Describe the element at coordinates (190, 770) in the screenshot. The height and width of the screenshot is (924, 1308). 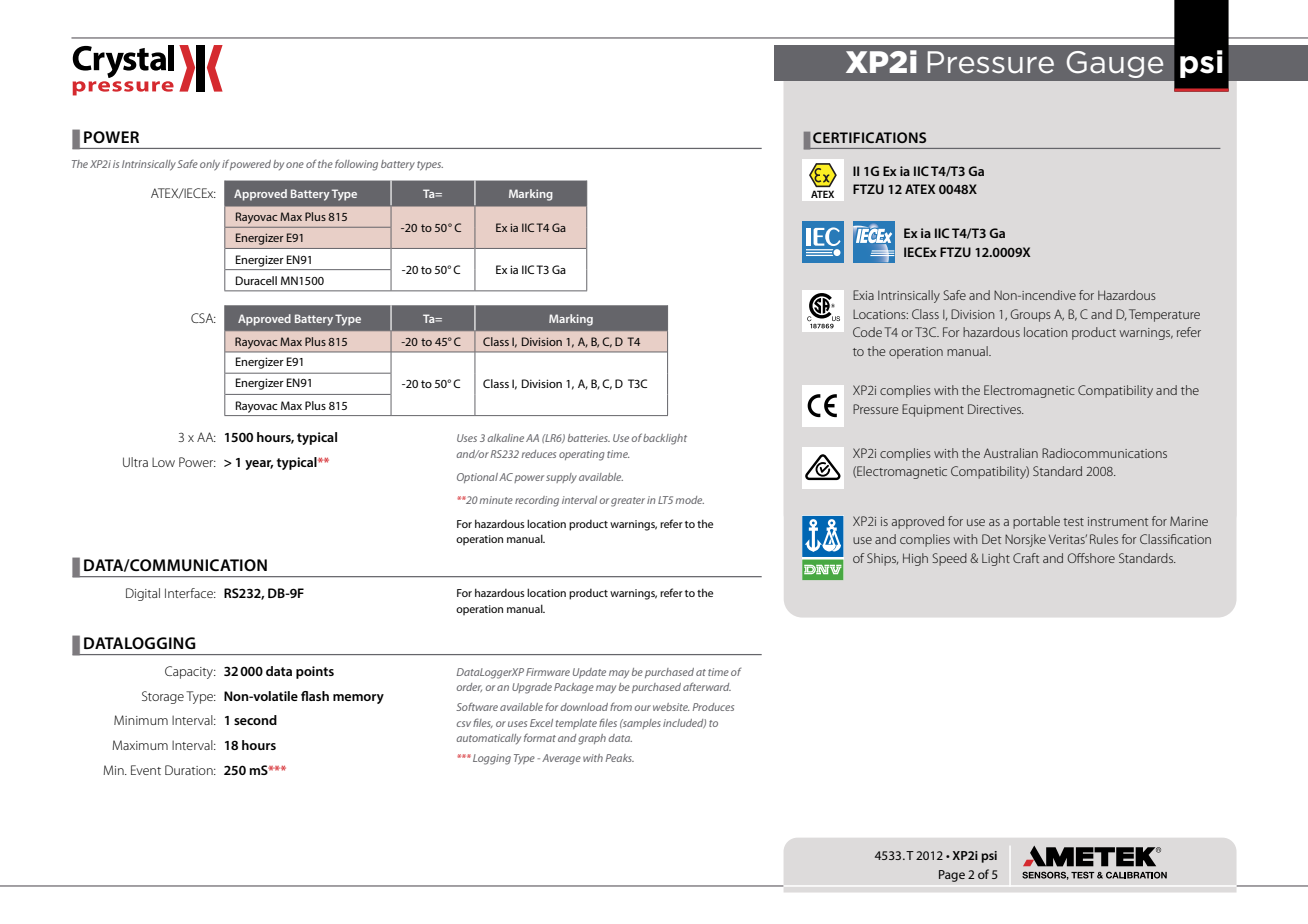
I see `Duration` at that location.
